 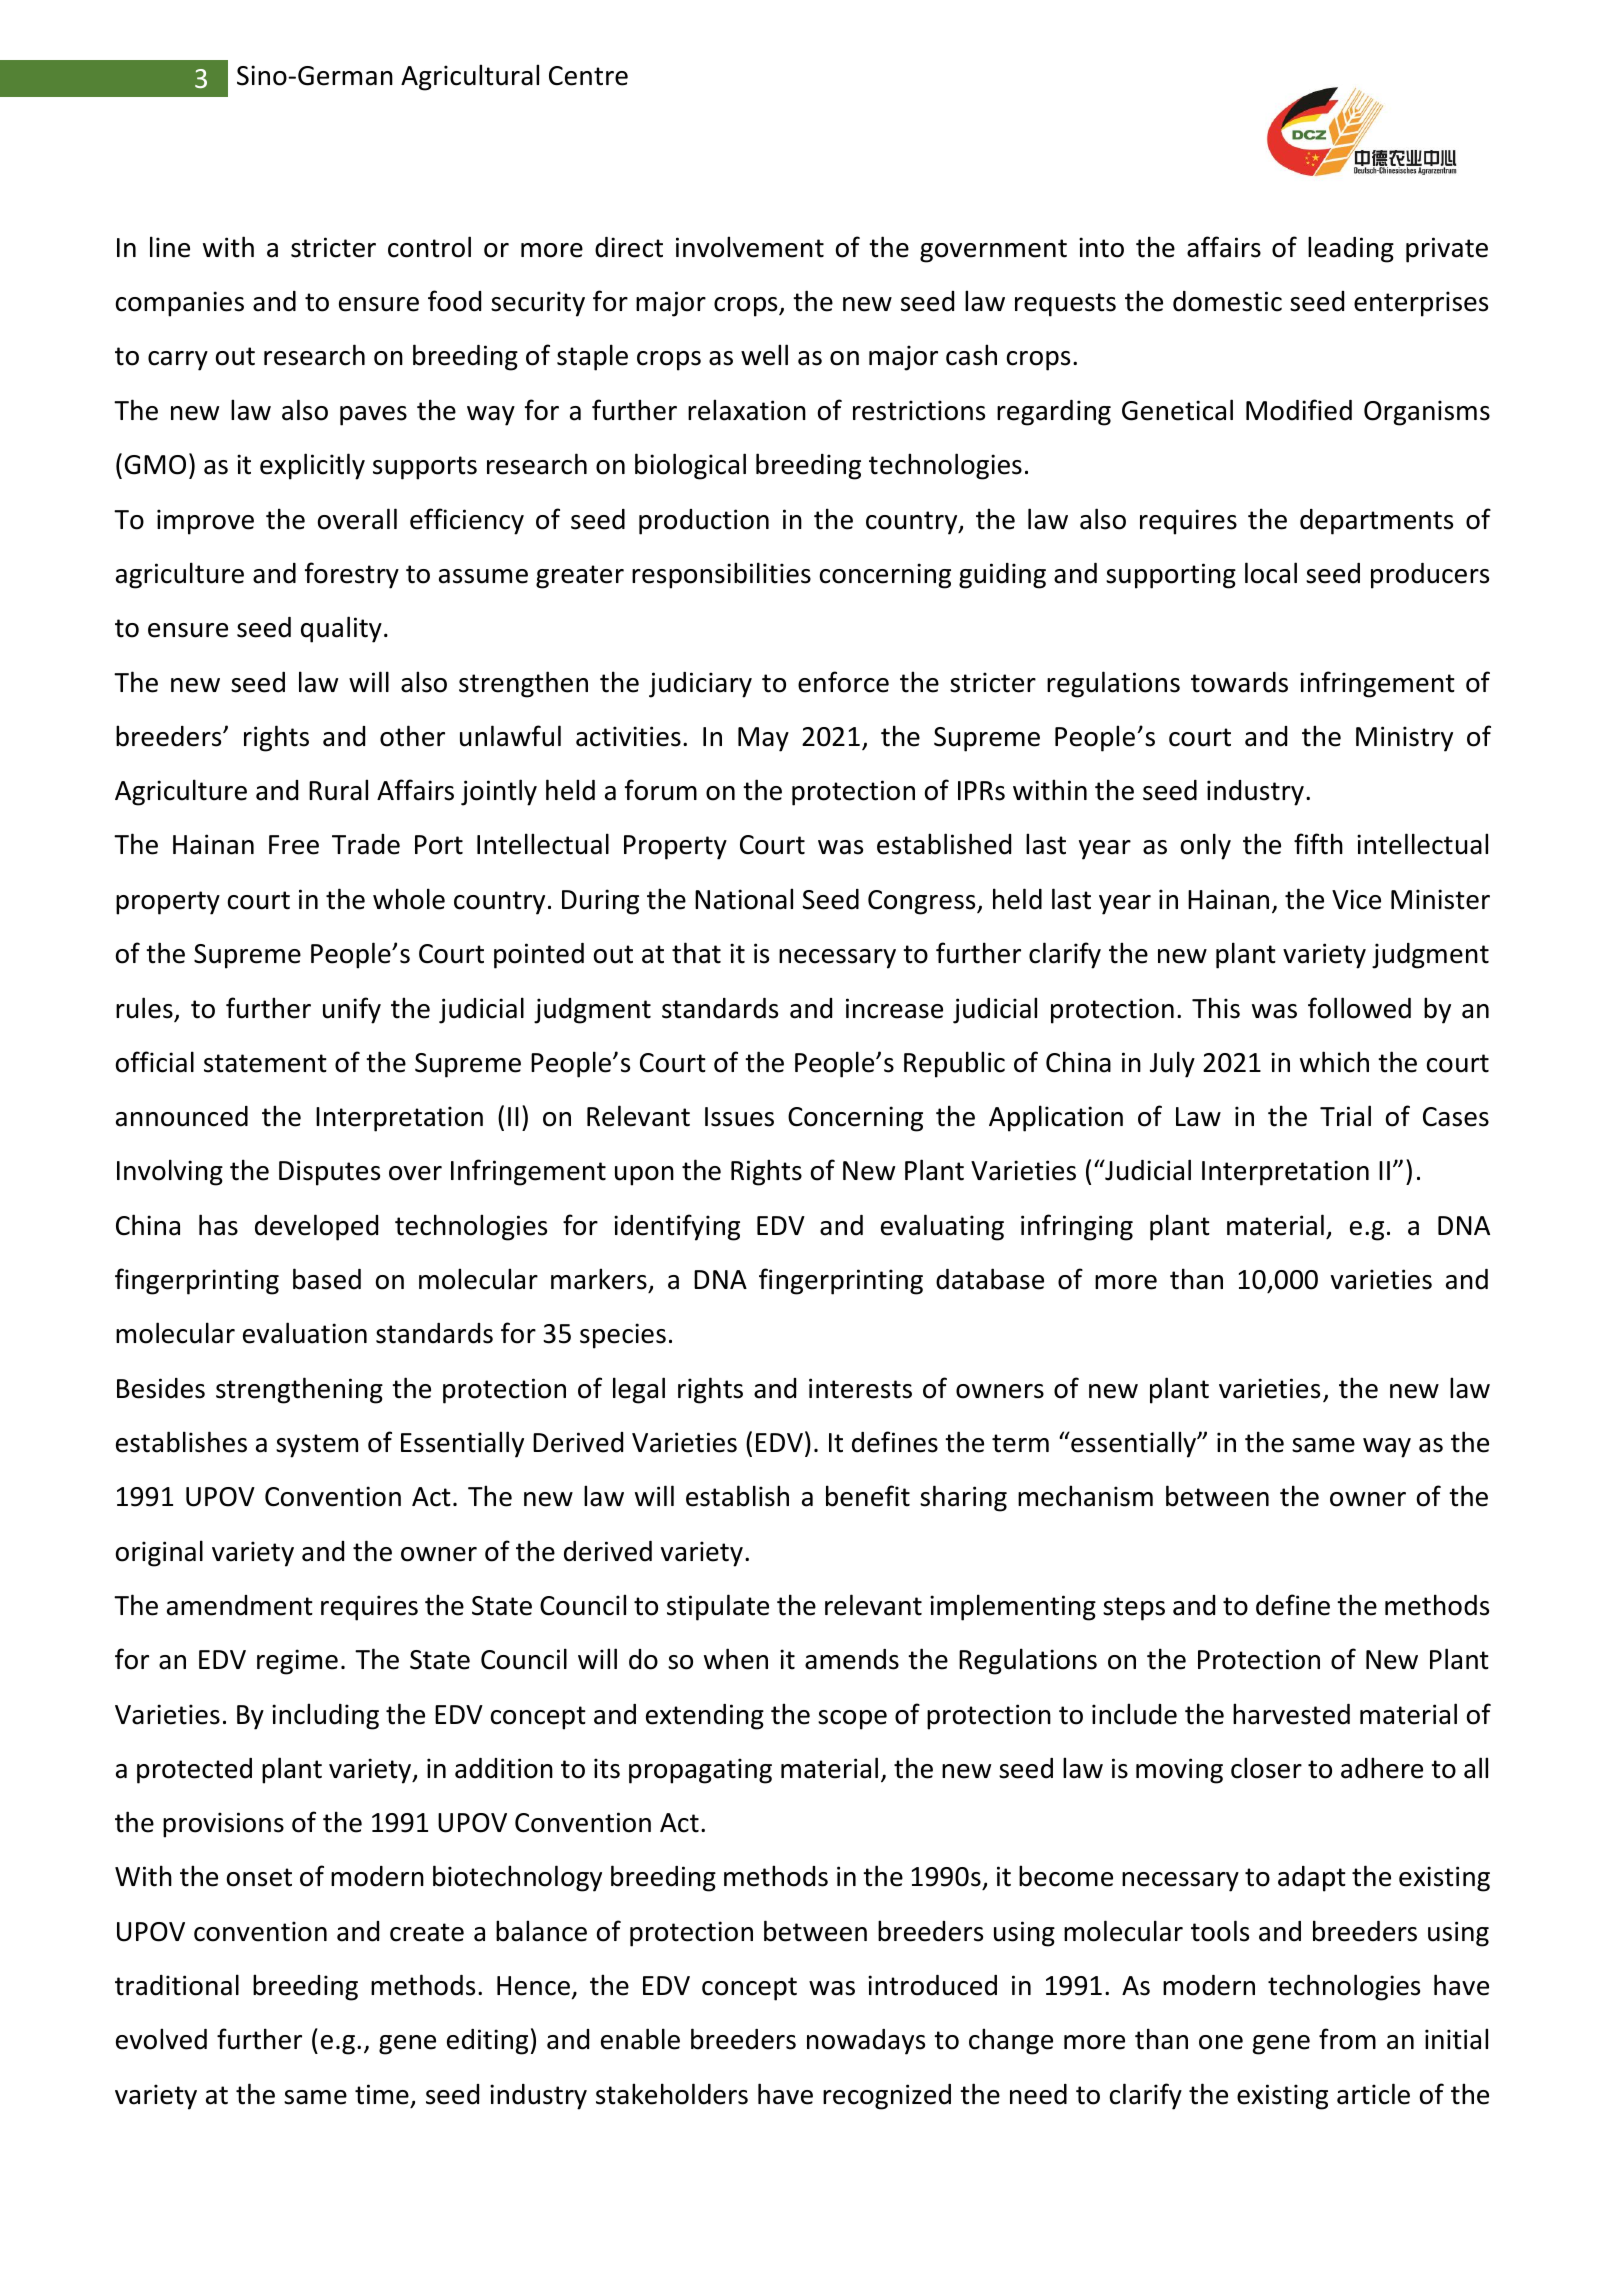 What do you see at coordinates (470, 77) in the document?
I see `Agricultural` at bounding box center [470, 77].
